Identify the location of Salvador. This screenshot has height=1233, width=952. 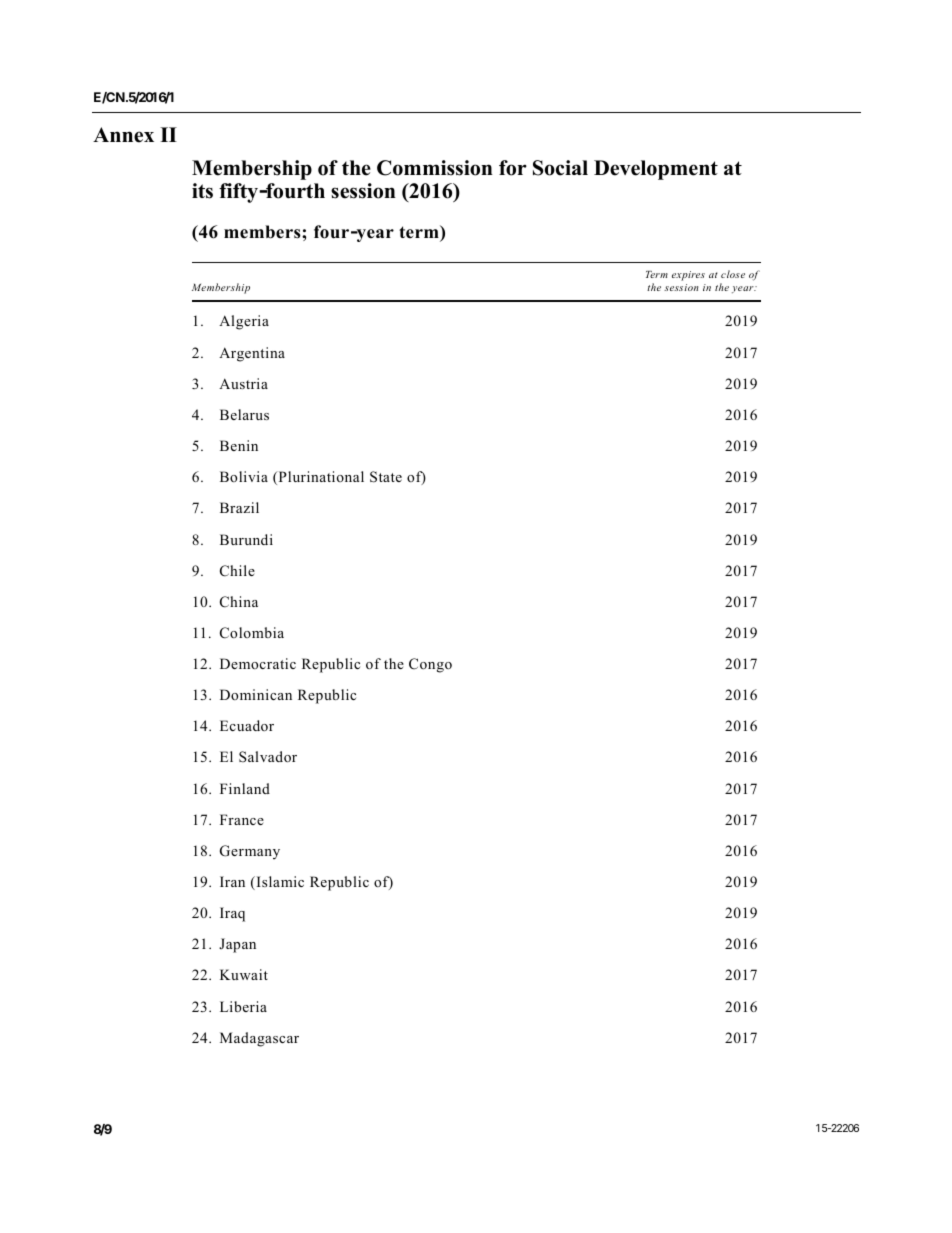
(268, 757).
